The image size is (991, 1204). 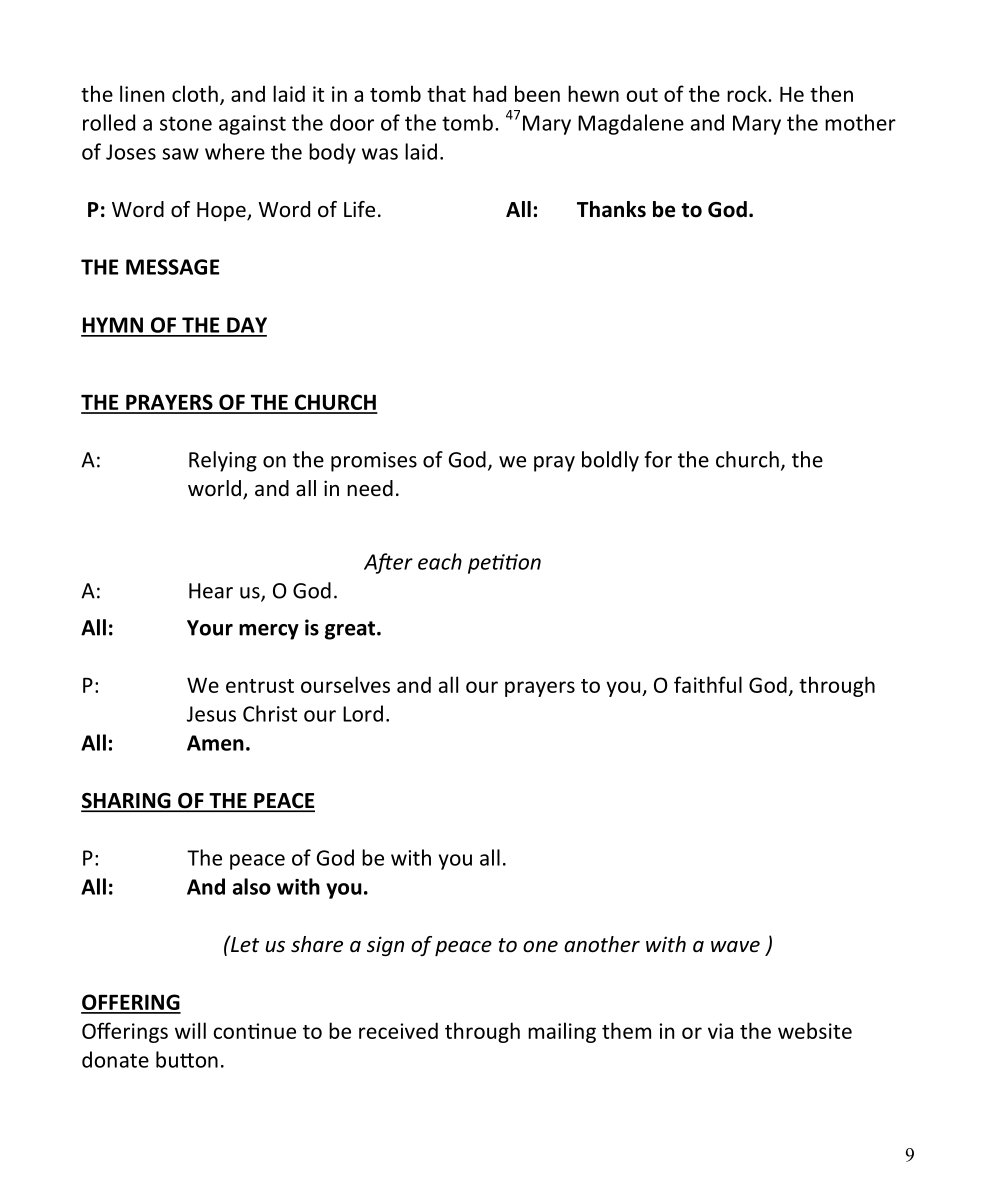 I want to click on stone, so click(x=186, y=123).
